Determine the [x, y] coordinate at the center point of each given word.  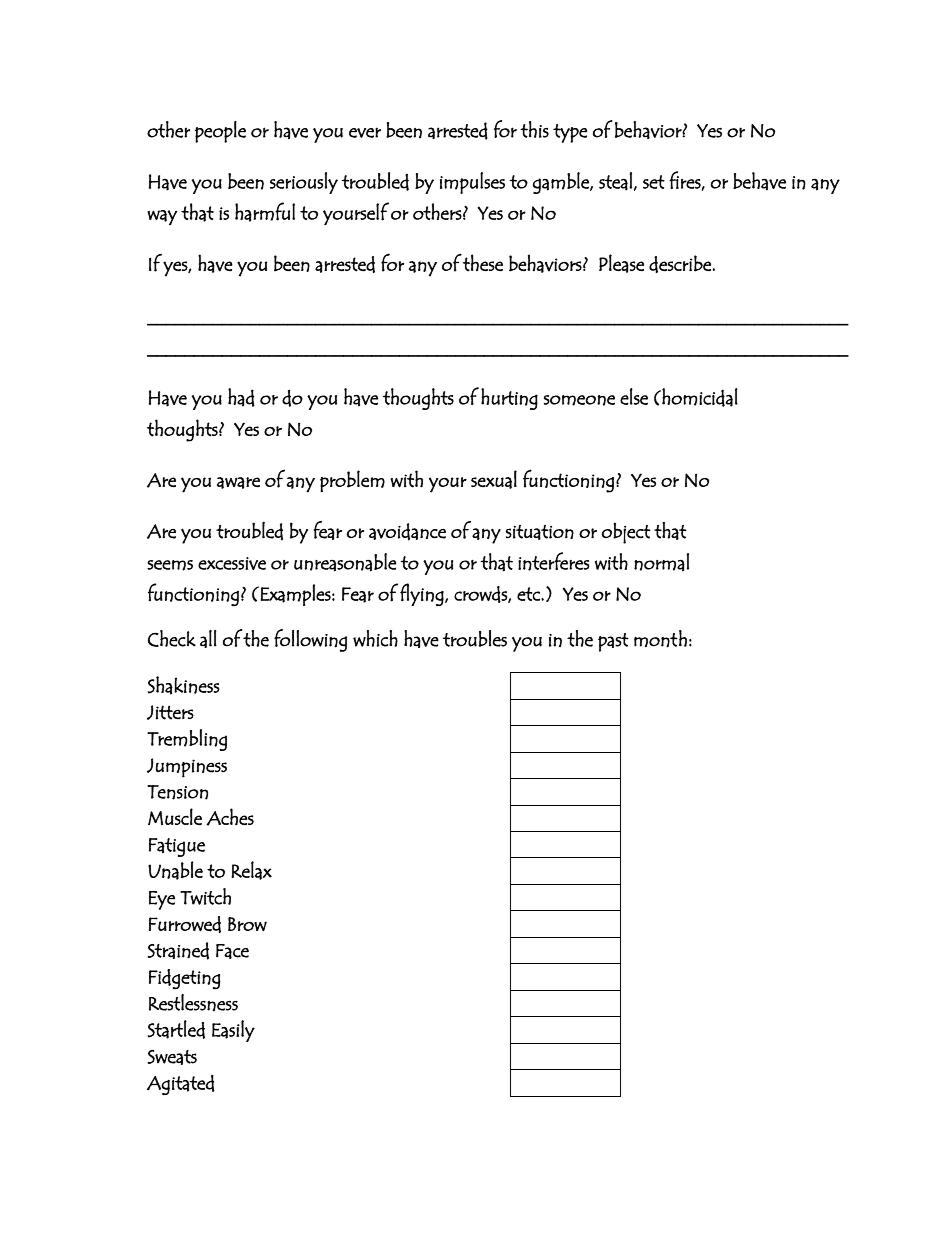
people [220, 132]
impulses [472, 183]
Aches [230, 817]
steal [615, 181]
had [241, 397]
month [660, 639]
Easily [233, 1031]
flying [423, 594]
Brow [247, 924]
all [208, 639]
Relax [252, 870]
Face [232, 951]
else [634, 396]
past [613, 642]
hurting [509, 399]
